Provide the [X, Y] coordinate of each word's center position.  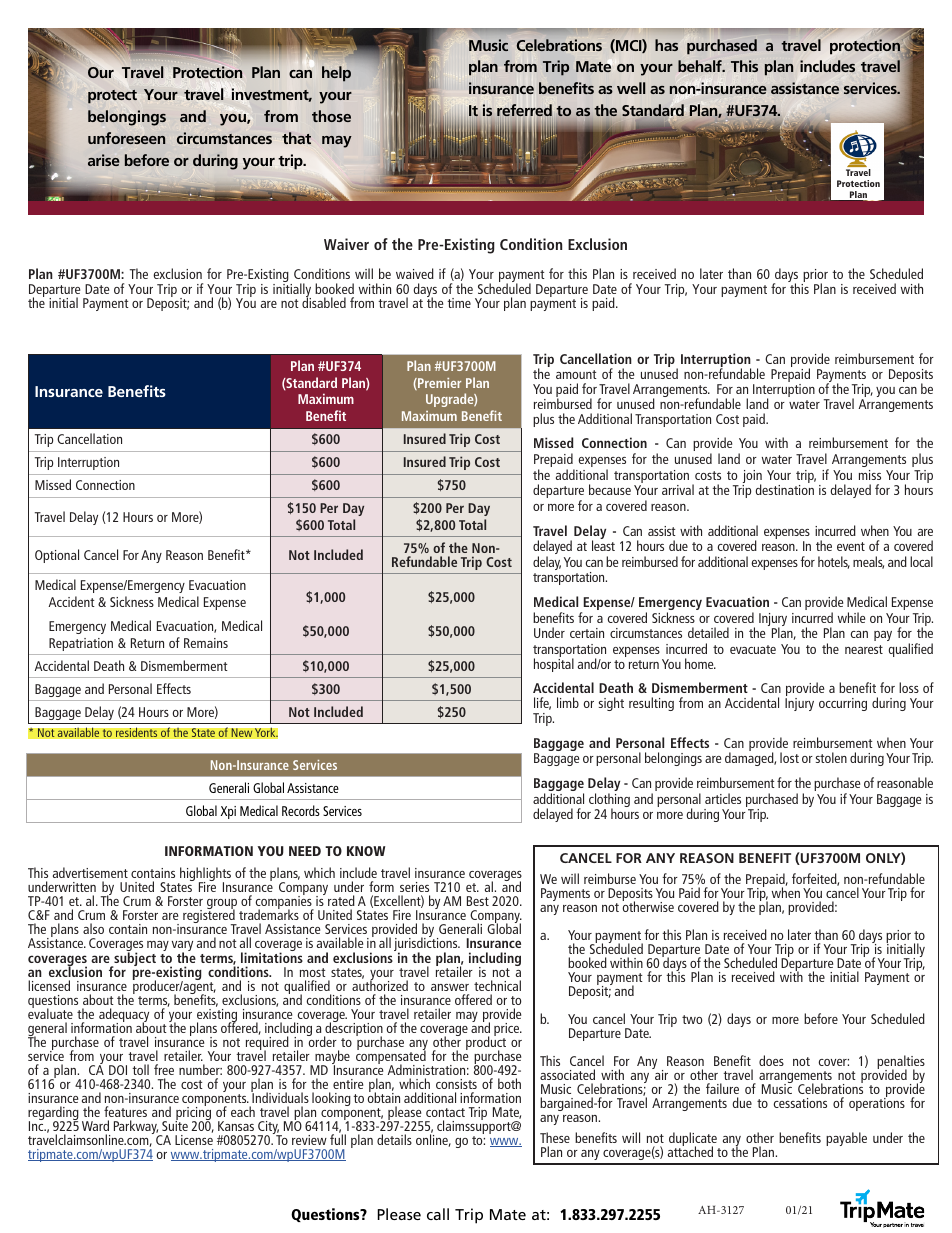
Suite [175, 1125]
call [438, 1214]
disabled [324, 302]
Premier [438, 384]
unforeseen [126, 138]
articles [723, 798]
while [851, 617]
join [752, 478]
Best [478, 901]
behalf [701, 66]
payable [846, 1139]
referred [524, 110]
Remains [206, 643]
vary [182, 948]
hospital [554, 665]
